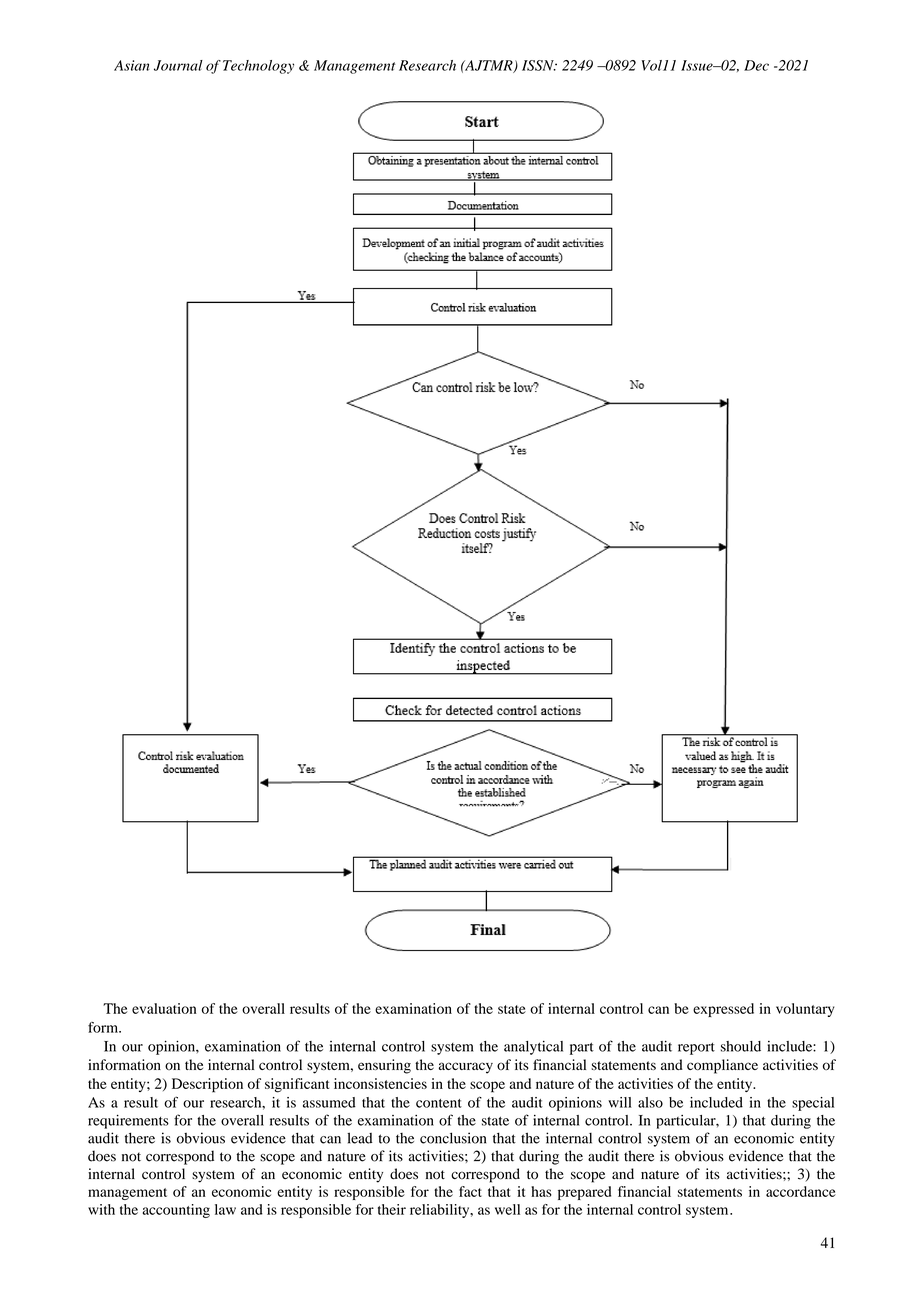  Describe the element at coordinates (533, 1048) in the screenshot. I see `analytical` at that location.
